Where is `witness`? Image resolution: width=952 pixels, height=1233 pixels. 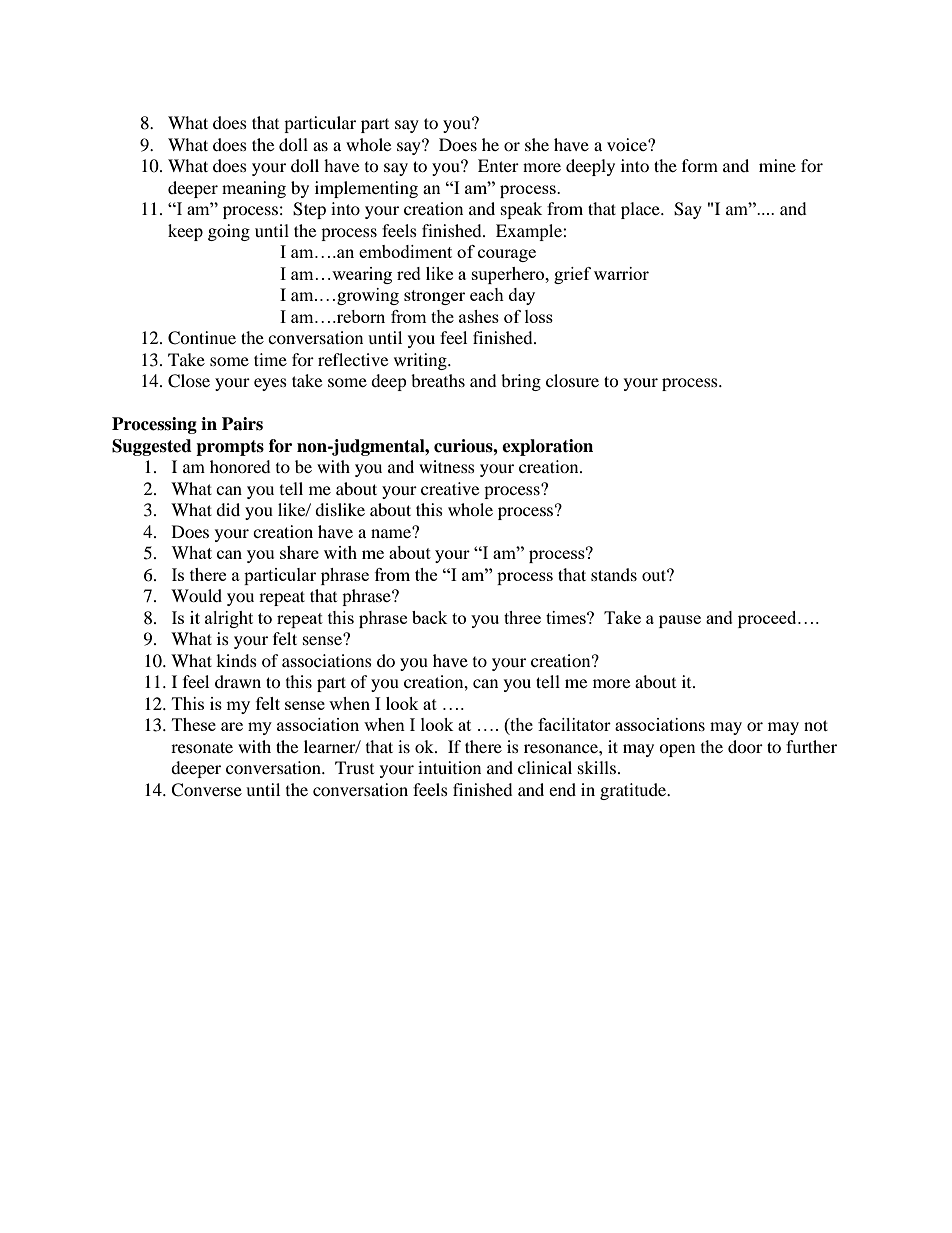 witness is located at coordinates (447, 466).
